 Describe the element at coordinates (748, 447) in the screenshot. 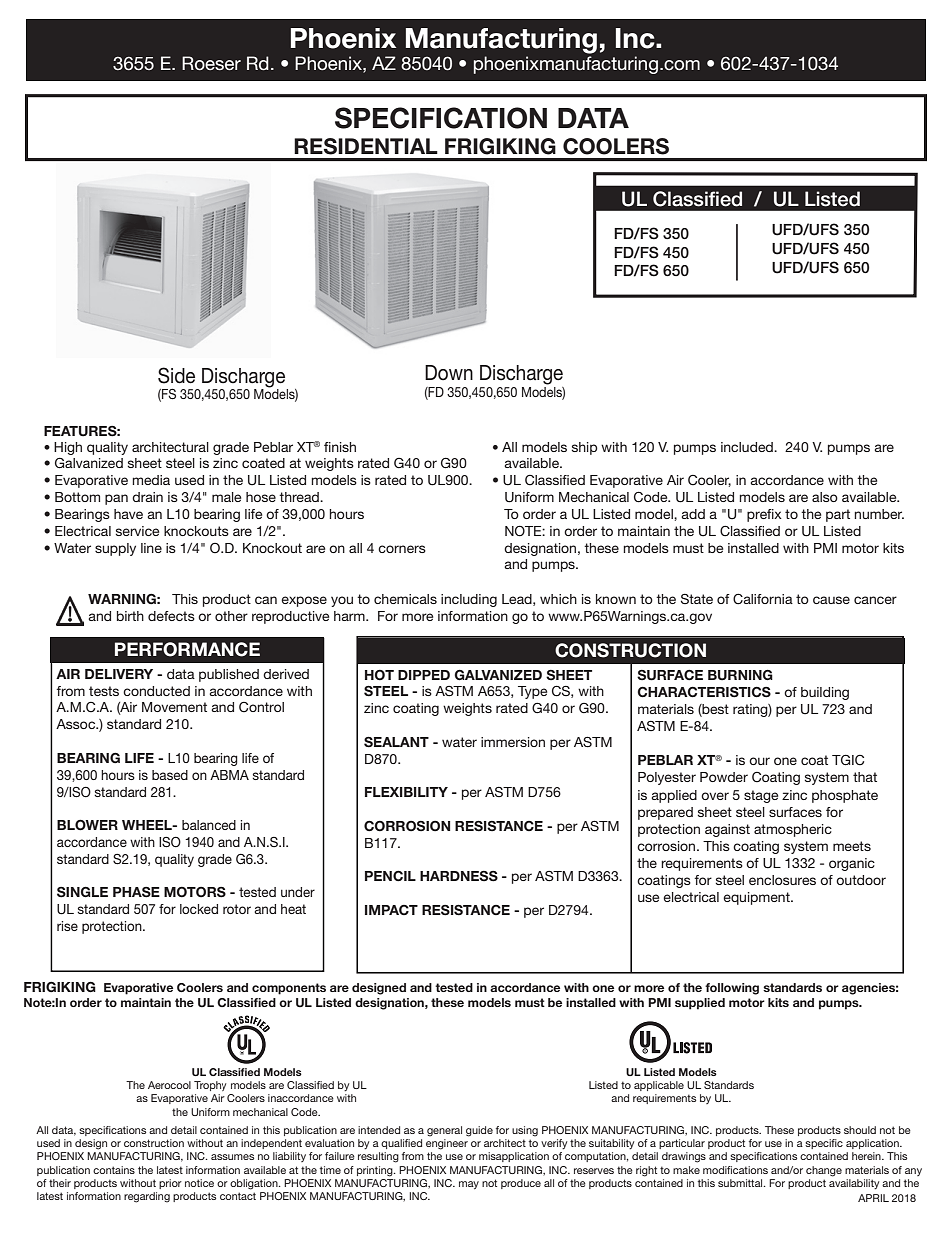

I see `included` at that location.
